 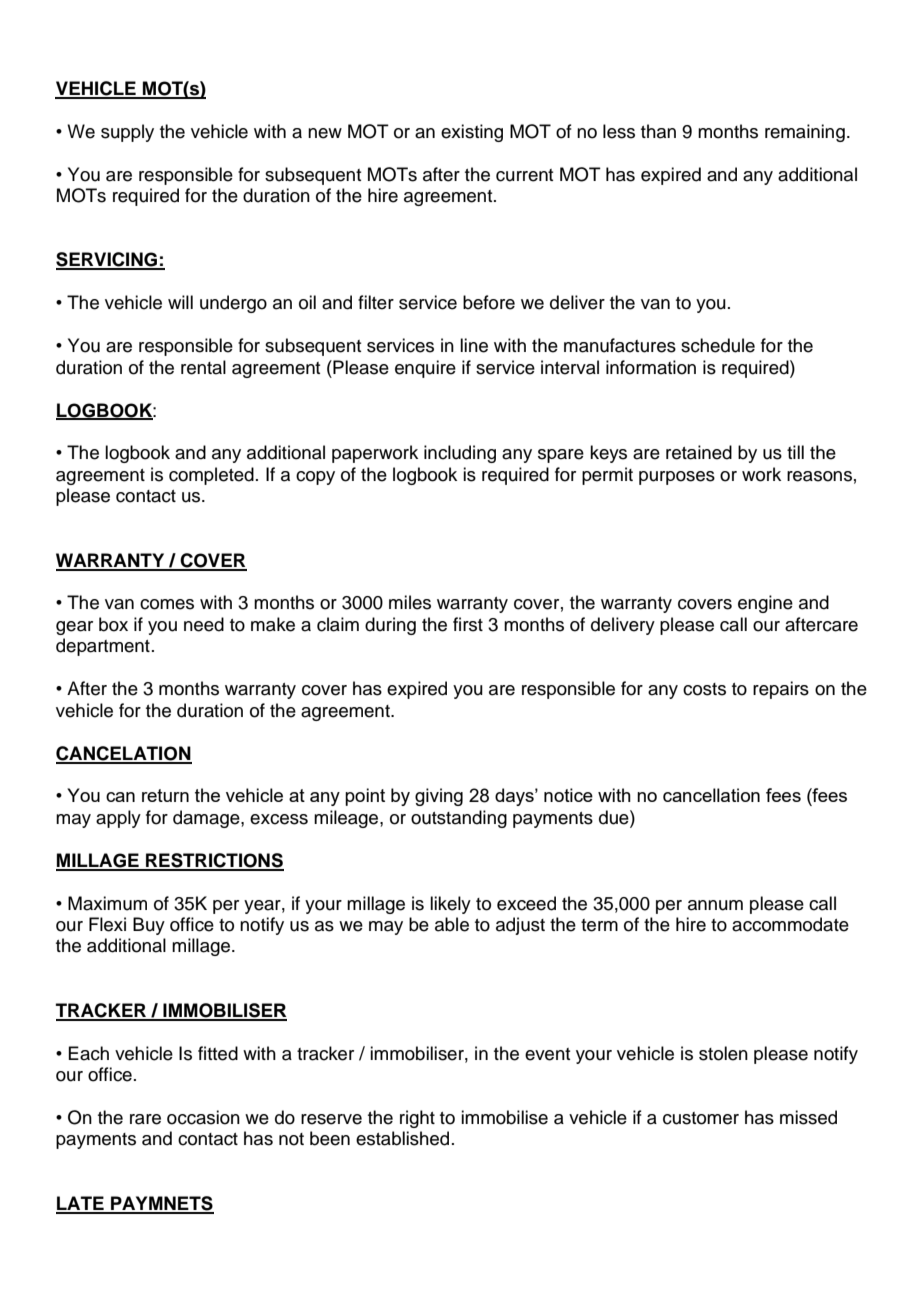 What do you see at coordinates (765, 604) in the page?
I see `engine` at bounding box center [765, 604].
